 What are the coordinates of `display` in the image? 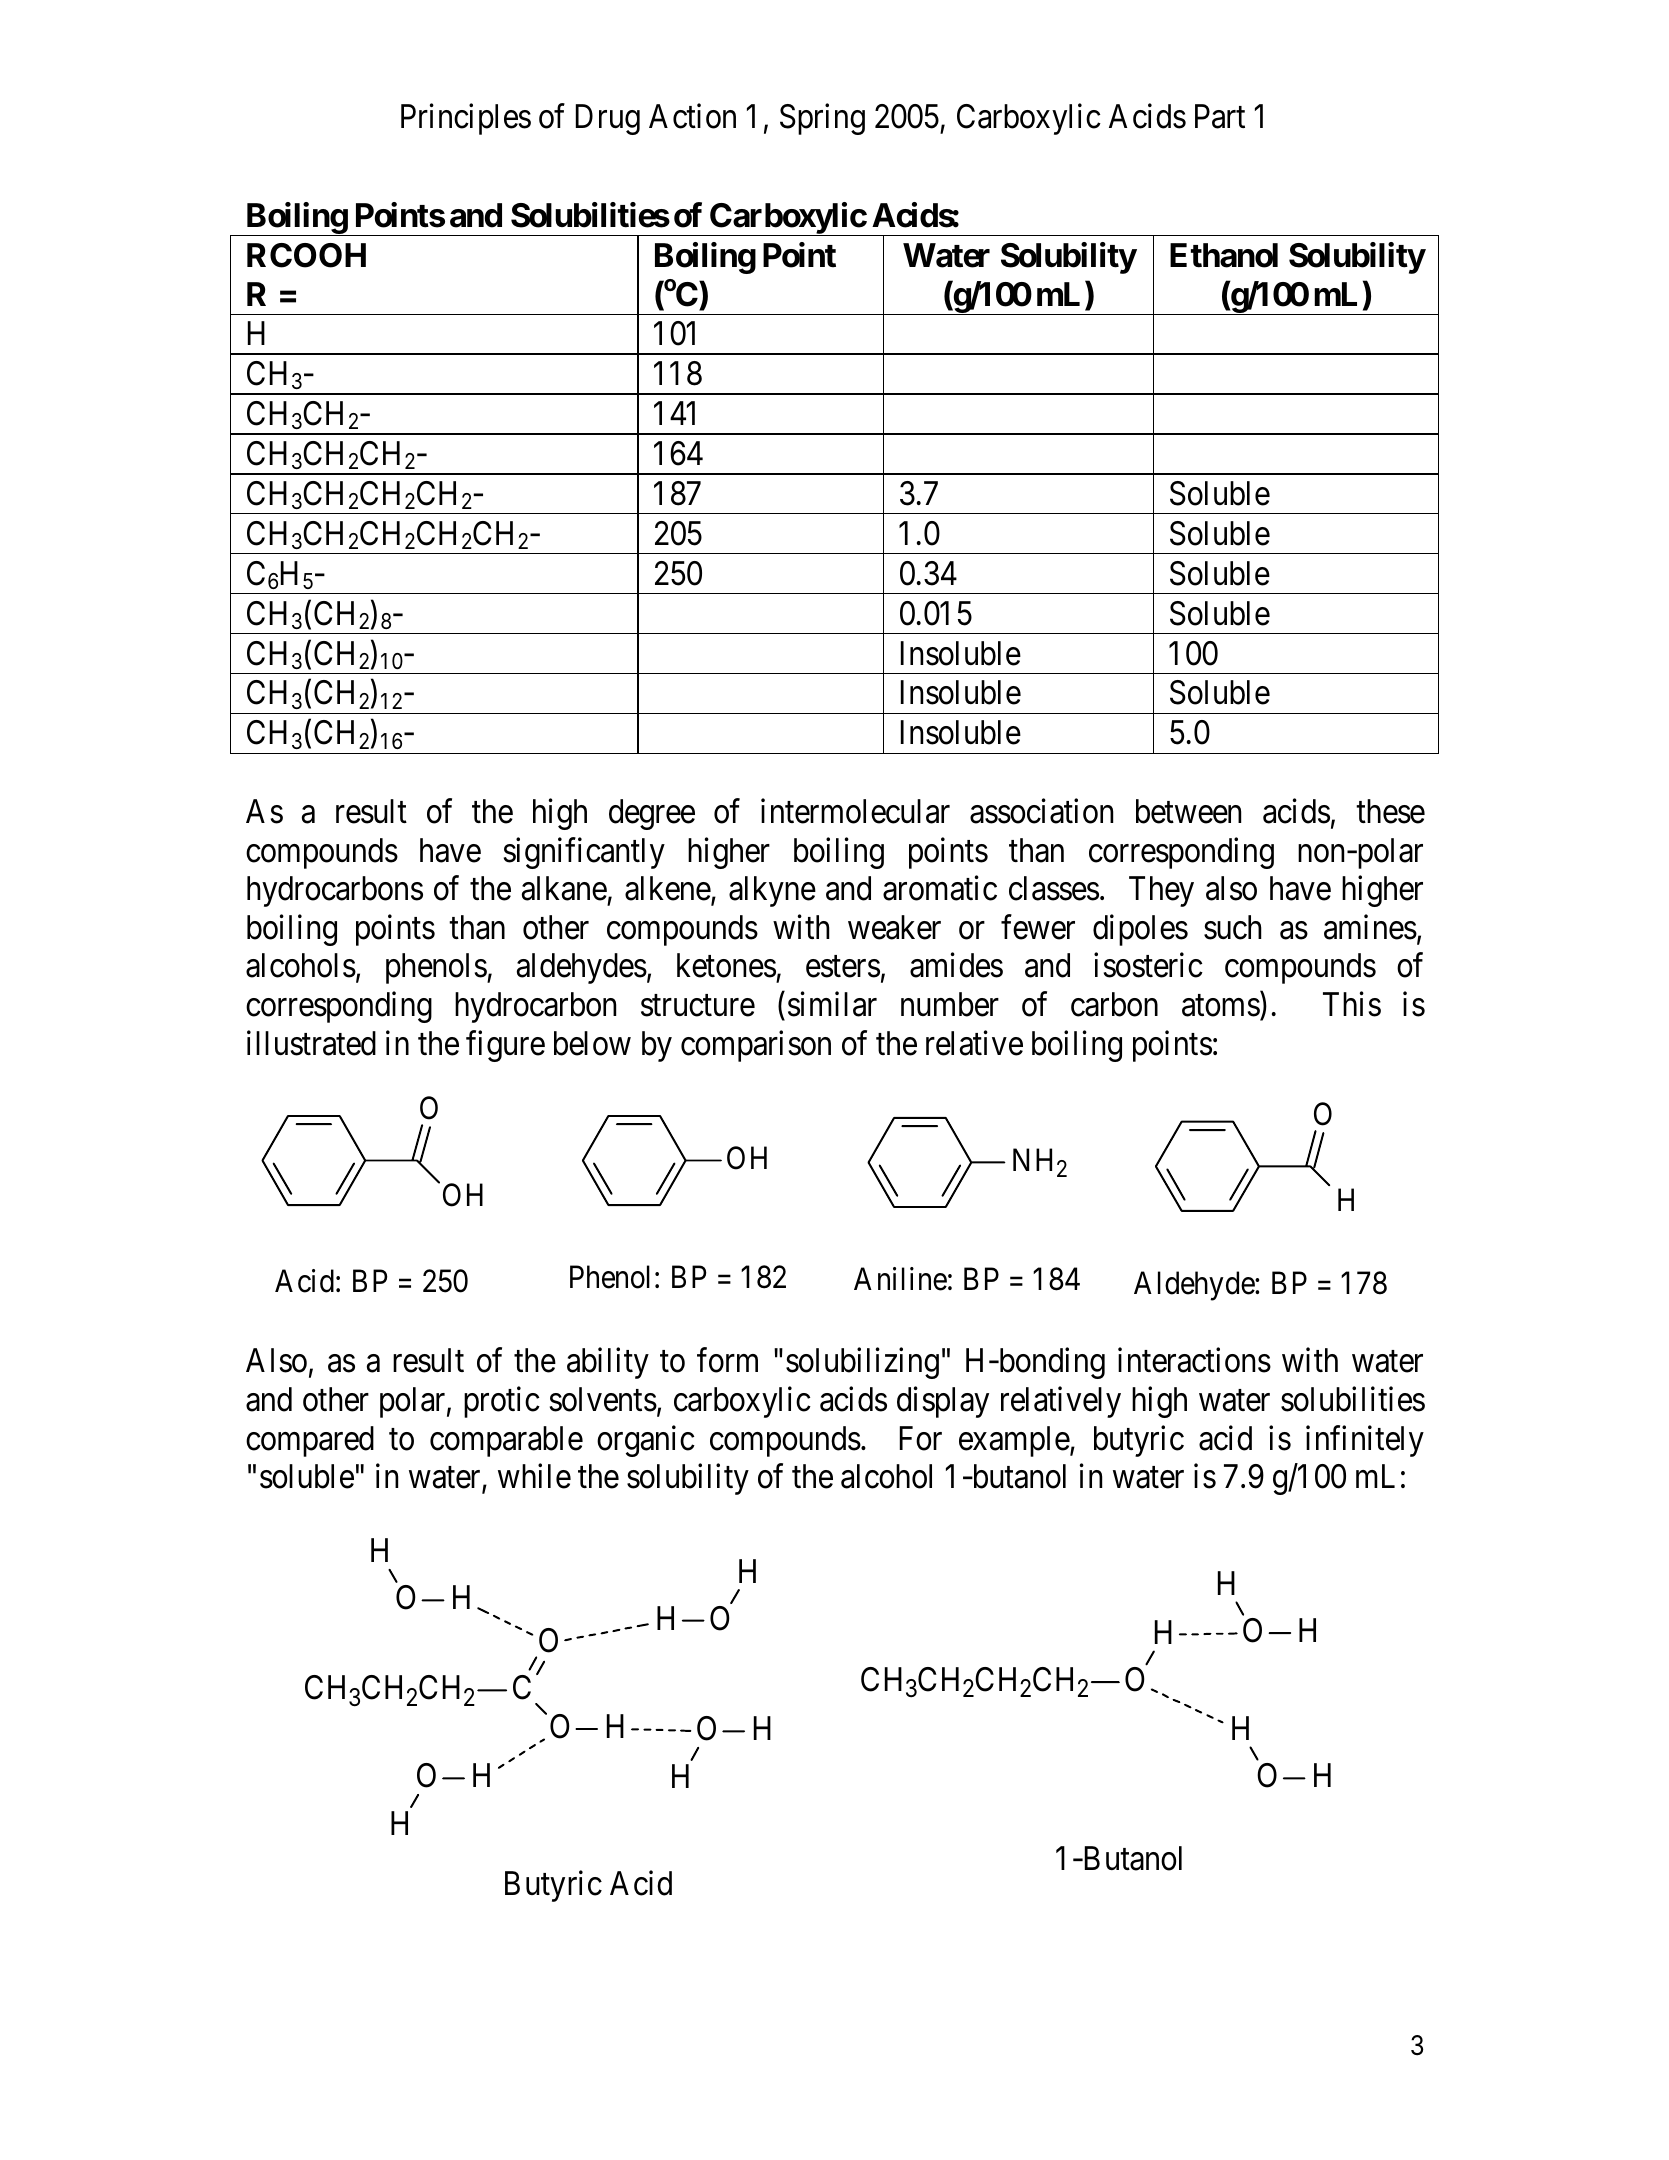 It's located at (943, 1402).
